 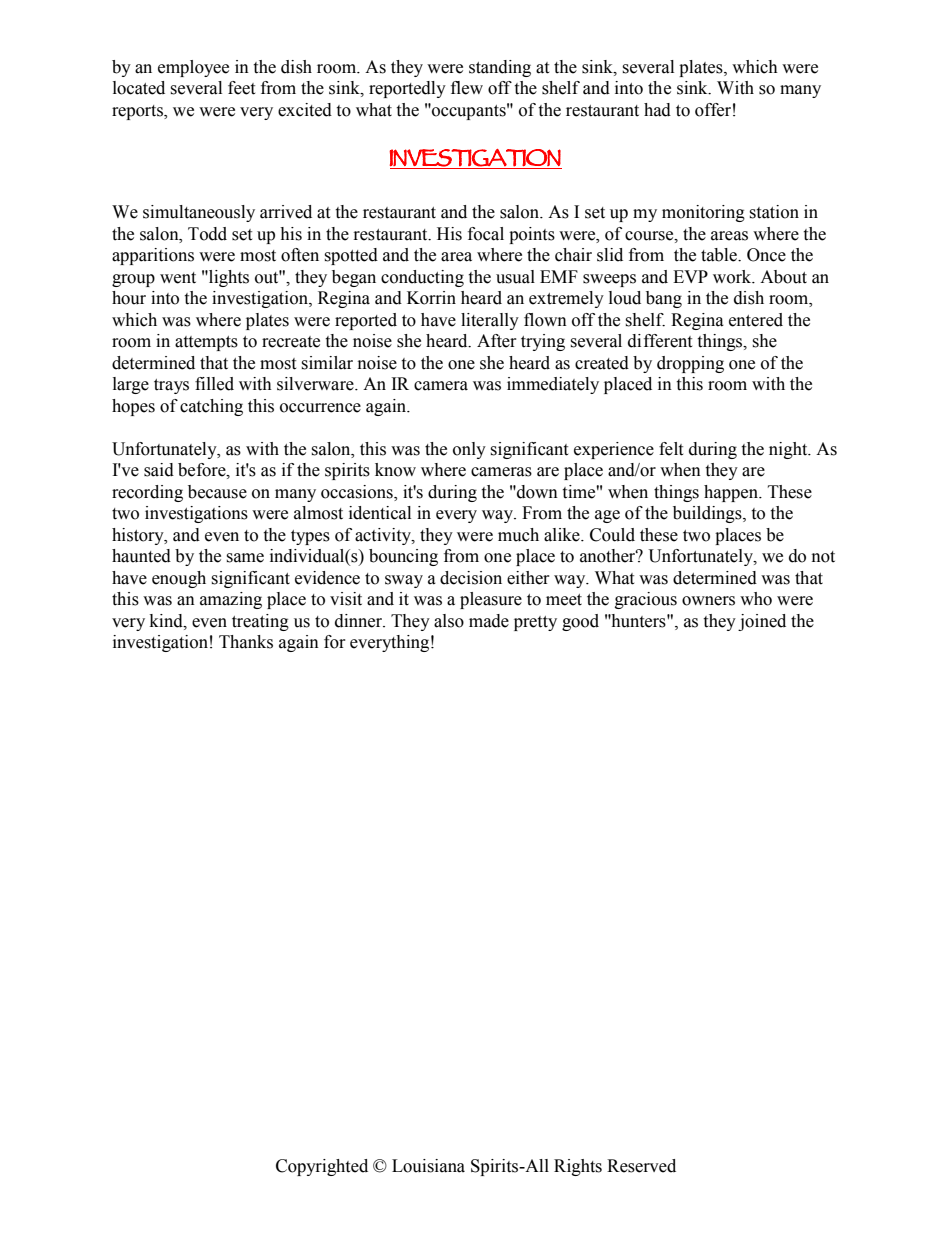 What do you see at coordinates (641, 1166) in the document?
I see `Reserved` at bounding box center [641, 1166].
